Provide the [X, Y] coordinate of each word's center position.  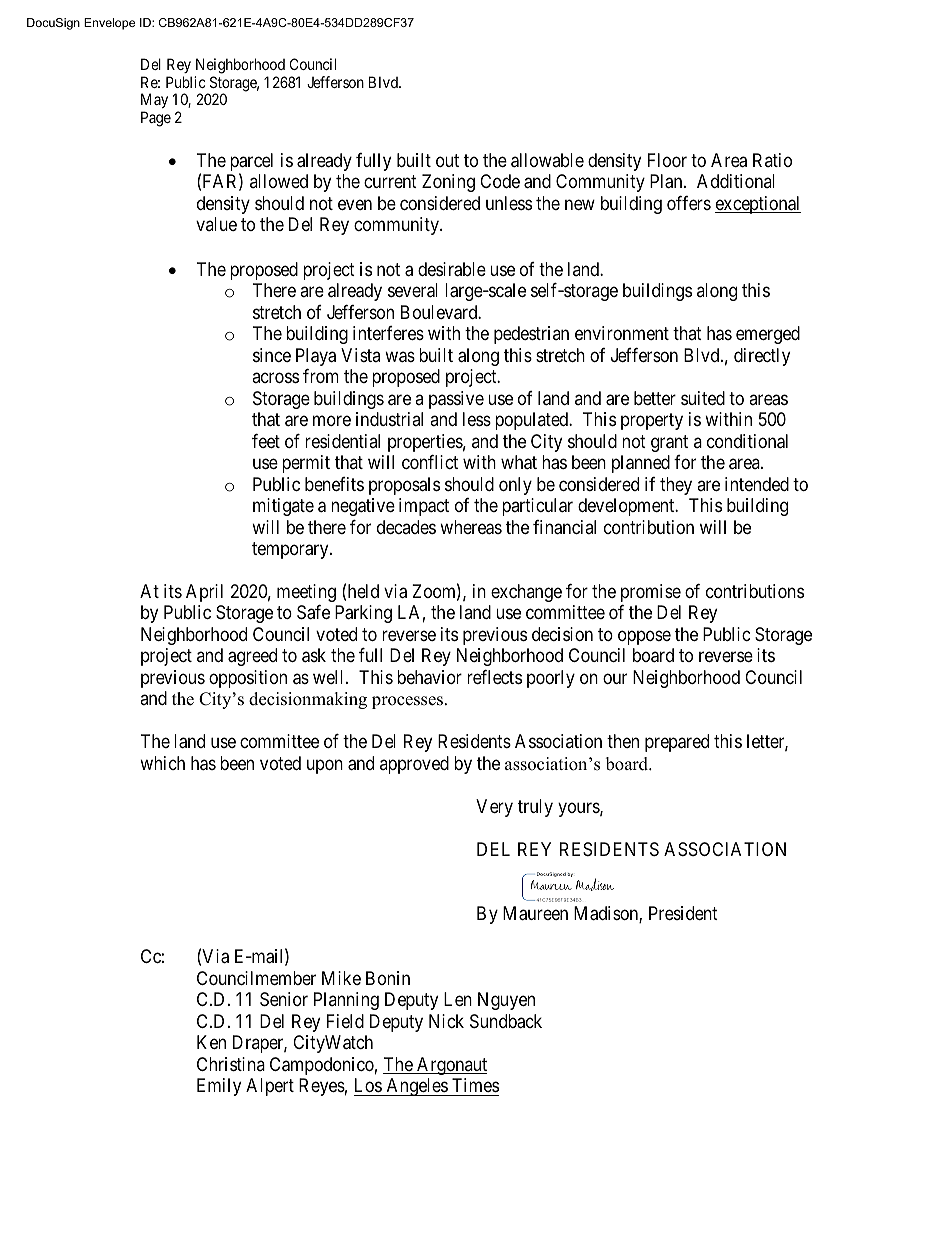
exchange [526, 593]
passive [456, 400]
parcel [251, 163]
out [447, 160]
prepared [677, 743]
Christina [231, 1064]
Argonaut [451, 1066]
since [272, 355]
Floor [667, 160]
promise [651, 593]
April [204, 593]
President [683, 913]
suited [703, 398]
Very [494, 808]
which [162, 763]
